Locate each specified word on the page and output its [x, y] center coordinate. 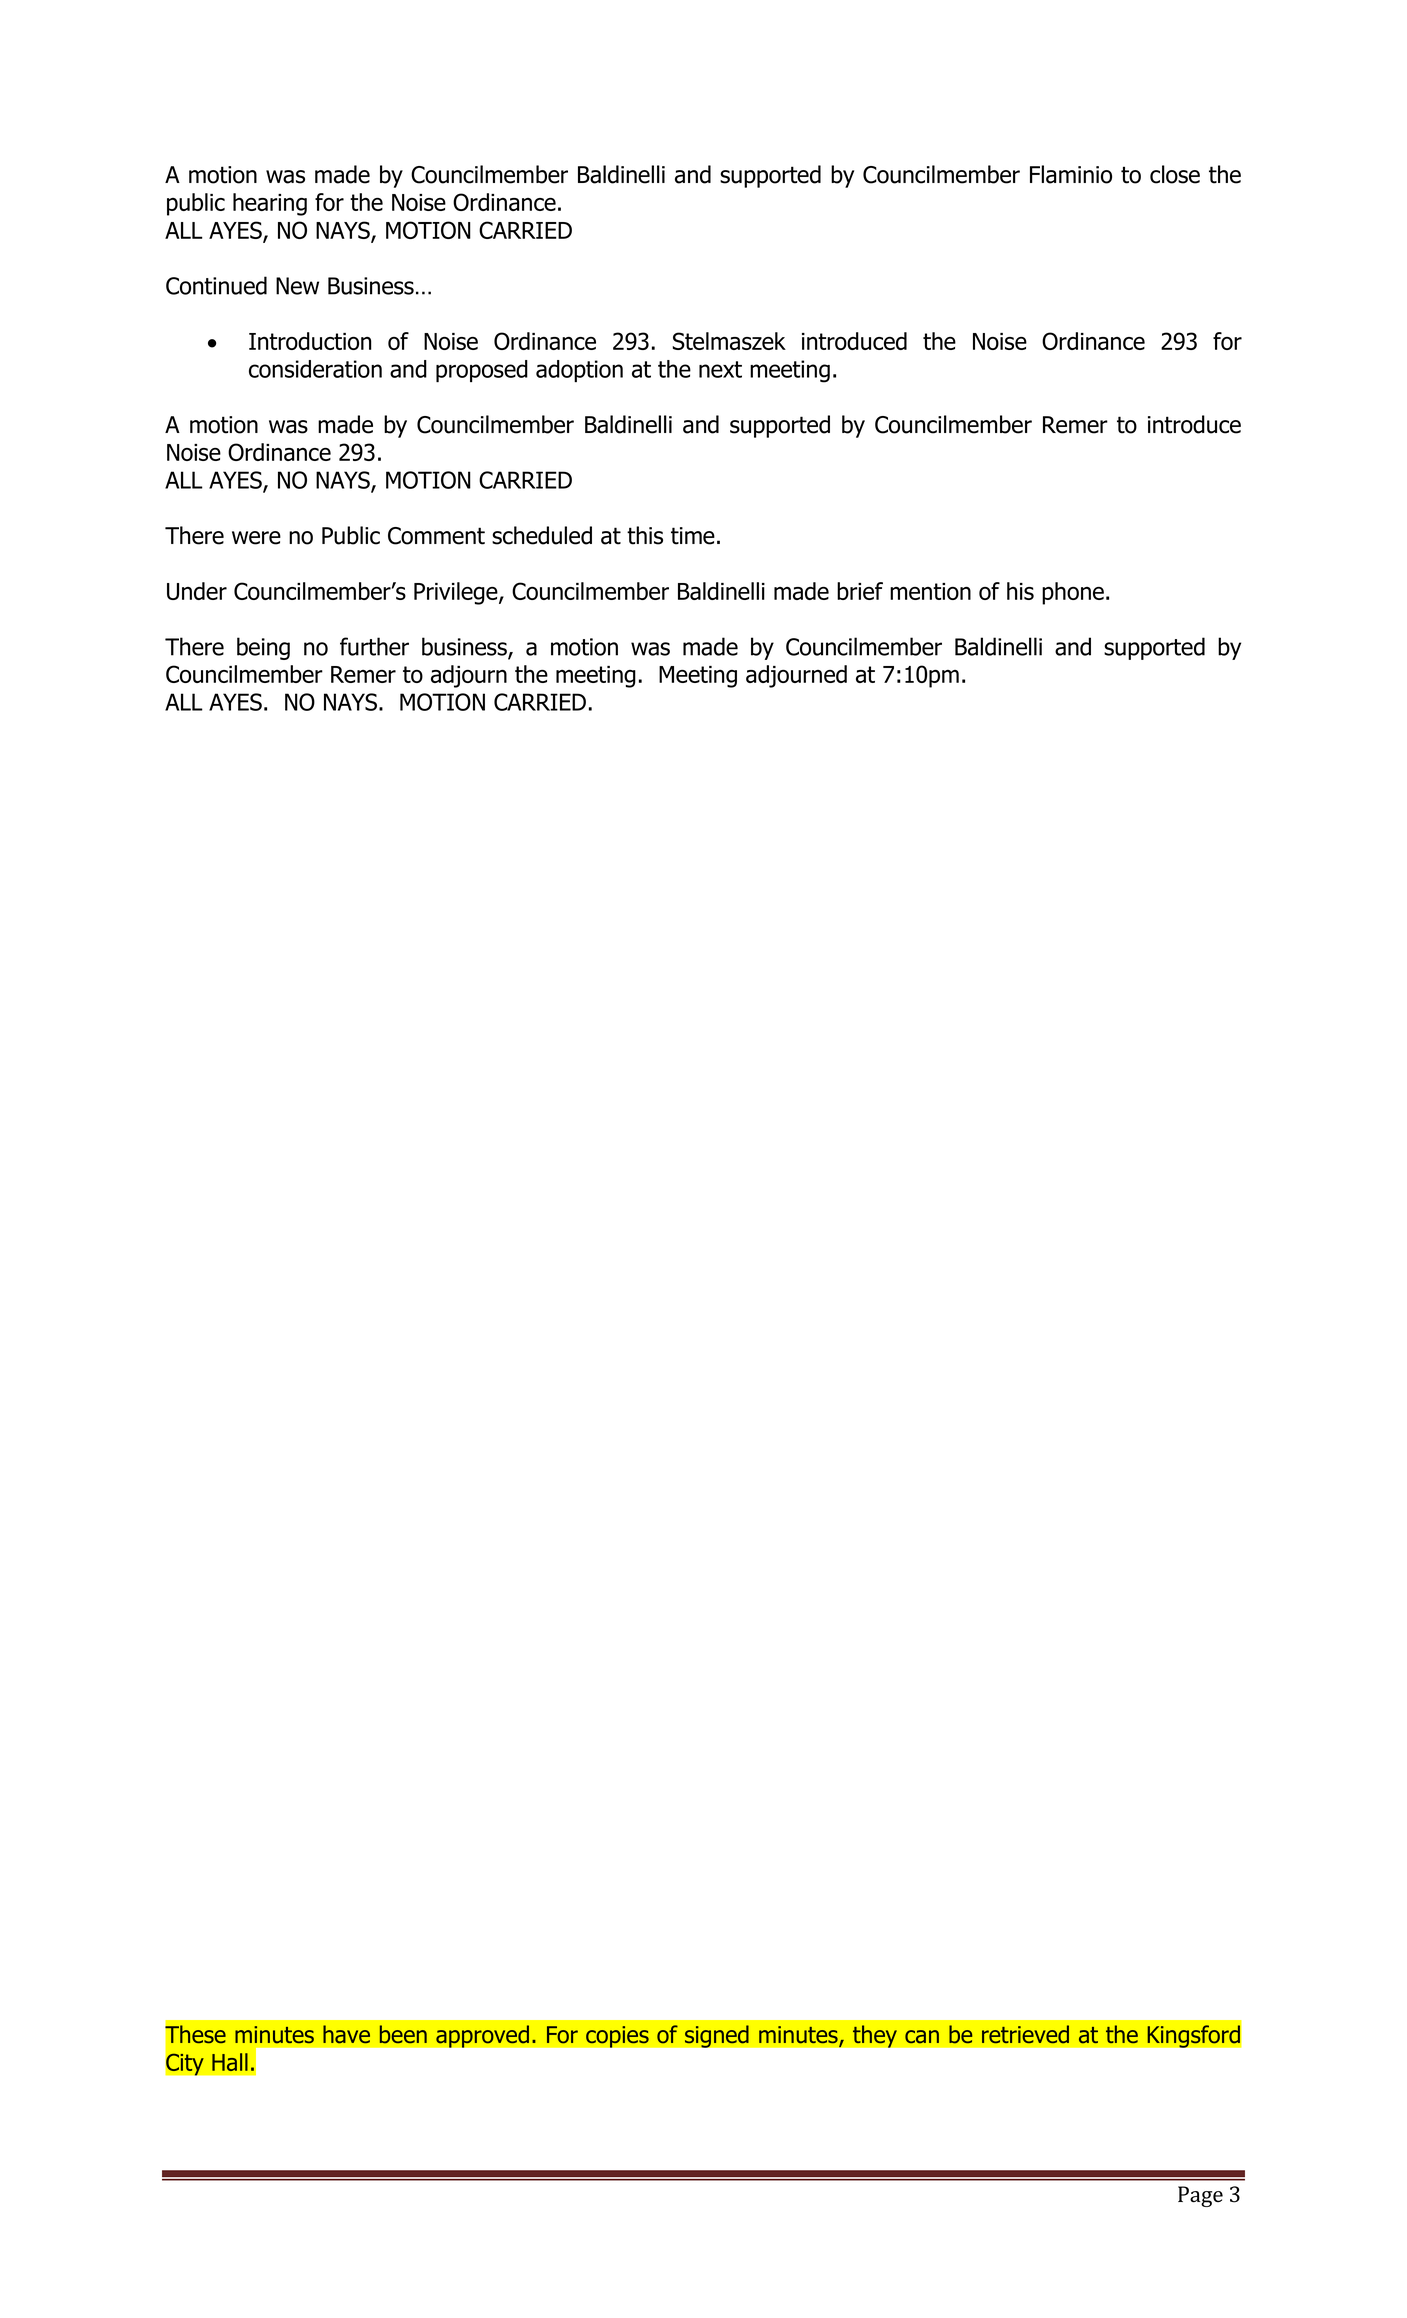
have [346, 2034]
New [297, 286]
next [720, 369]
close [1175, 174]
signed [716, 2036]
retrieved [1025, 2034]
